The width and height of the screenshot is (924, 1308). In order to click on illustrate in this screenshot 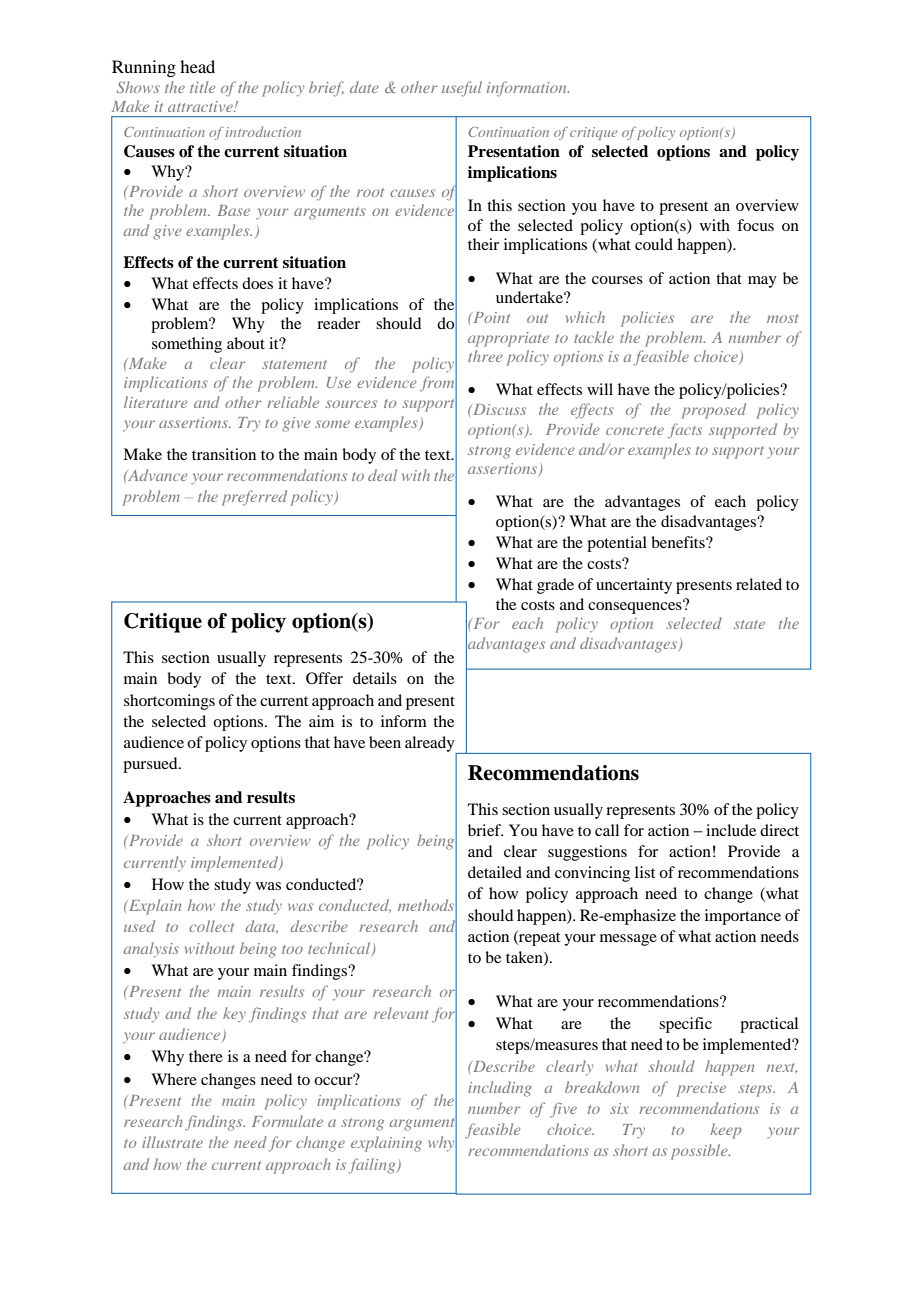, I will do `click(172, 1142)`.
